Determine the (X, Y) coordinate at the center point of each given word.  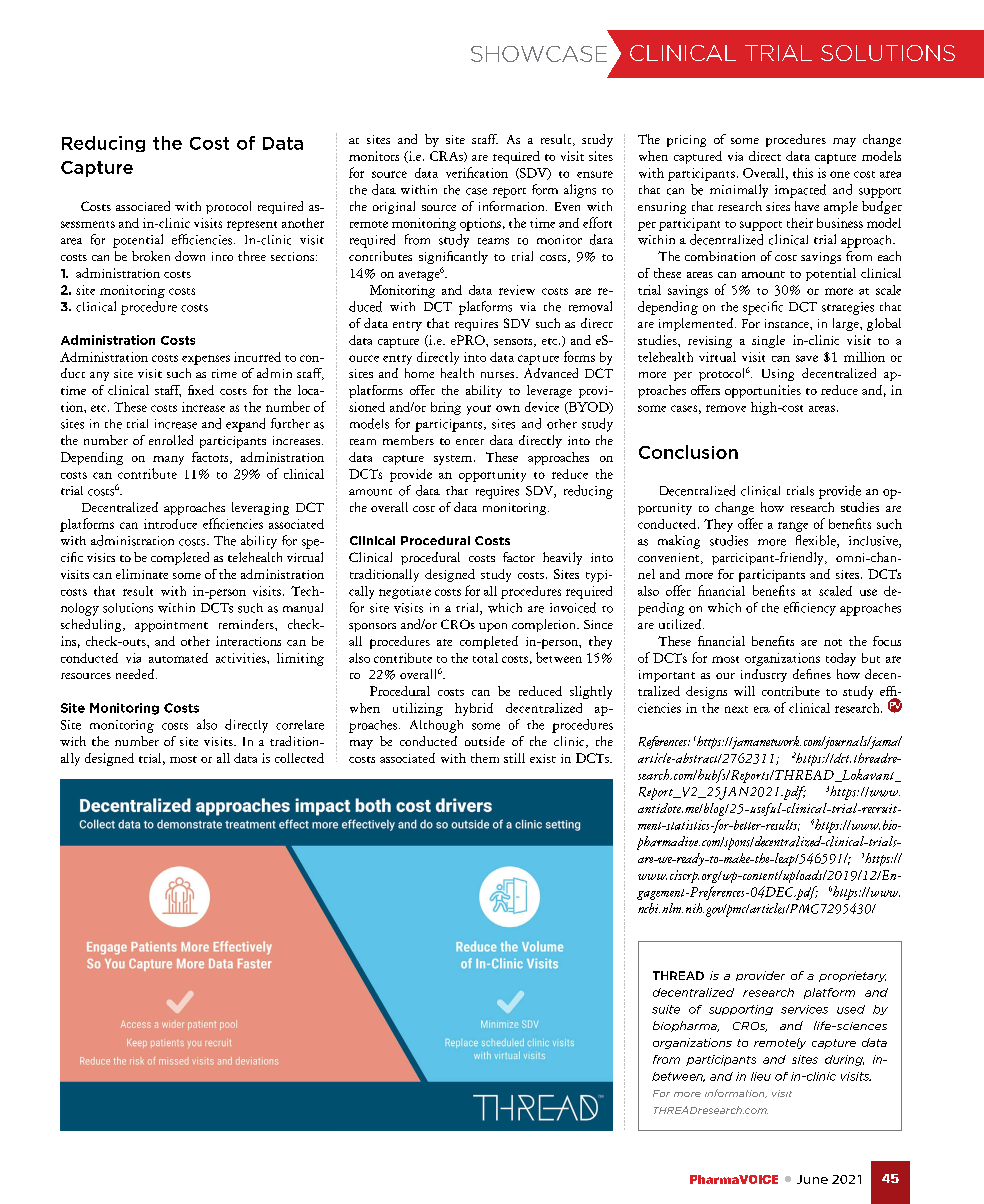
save (807, 358)
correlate (300, 725)
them (485, 758)
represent (252, 226)
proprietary (852, 976)
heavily (562, 558)
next (736, 709)
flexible (817, 541)
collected (299, 758)
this (803, 173)
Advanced (551, 373)
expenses (206, 360)
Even (567, 206)
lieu (761, 1076)
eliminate (142, 574)
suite (666, 1009)
